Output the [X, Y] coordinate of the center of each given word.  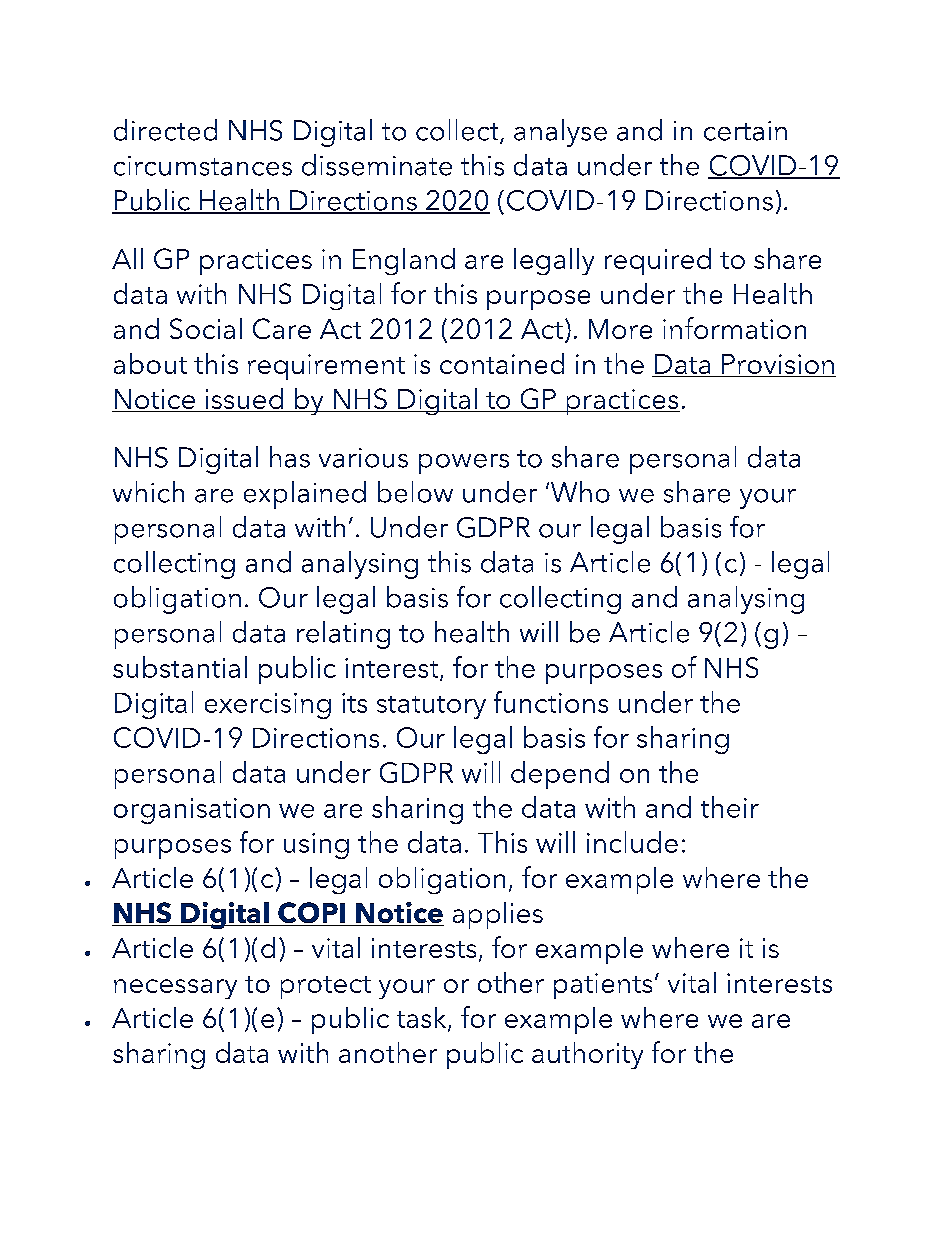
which [148, 492]
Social [206, 328]
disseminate [377, 165]
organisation [192, 811]
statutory [431, 707]
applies [498, 915]
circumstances [203, 166]
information [734, 328]
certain [745, 131]
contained [502, 363]
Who [579, 492]
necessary [175, 989]
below [415, 492]
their [730, 807]
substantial [180, 667]
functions [551, 702]
